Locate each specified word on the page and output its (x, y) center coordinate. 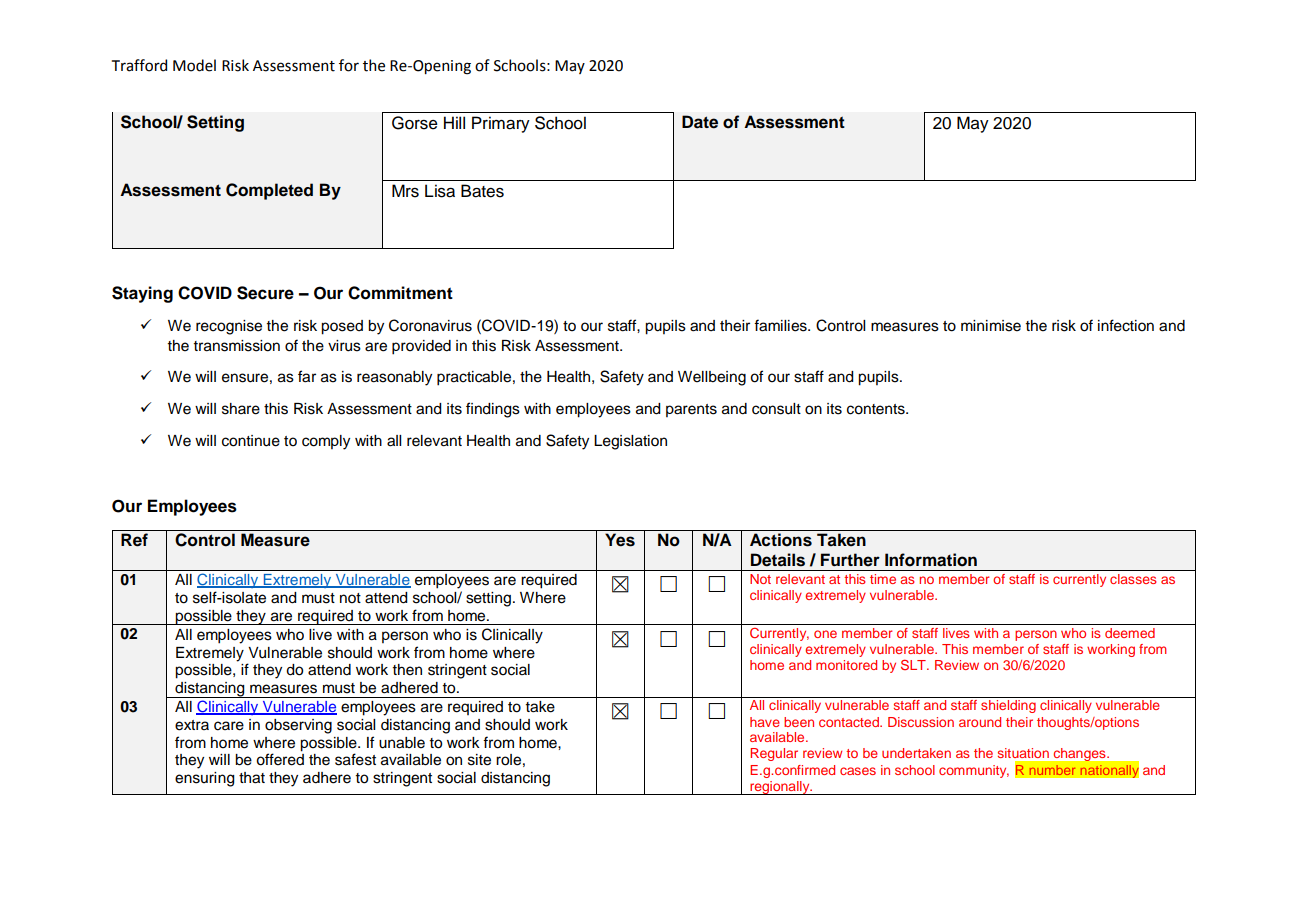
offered (280, 759)
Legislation (630, 442)
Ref (134, 540)
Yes (620, 540)
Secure (265, 293)
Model (194, 65)
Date (700, 122)
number (1052, 770)
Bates (482, 191)
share (241, 409)
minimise (991, 326)
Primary (501, 124)
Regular (774, 754)
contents (877, 409)
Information (931, 560)
